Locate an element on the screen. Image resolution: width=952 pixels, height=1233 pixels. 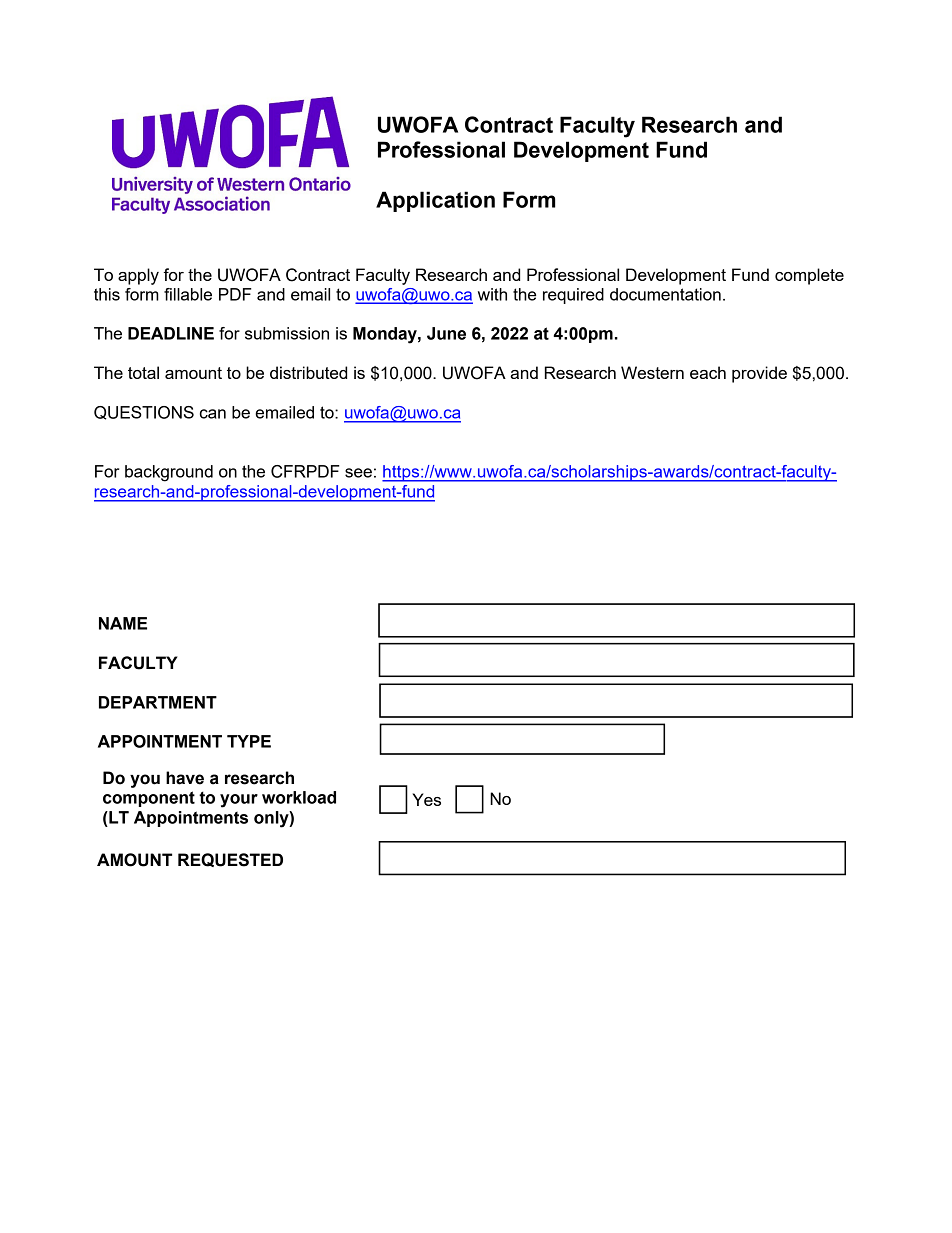
Yes is located at coordinates (427, 799).
